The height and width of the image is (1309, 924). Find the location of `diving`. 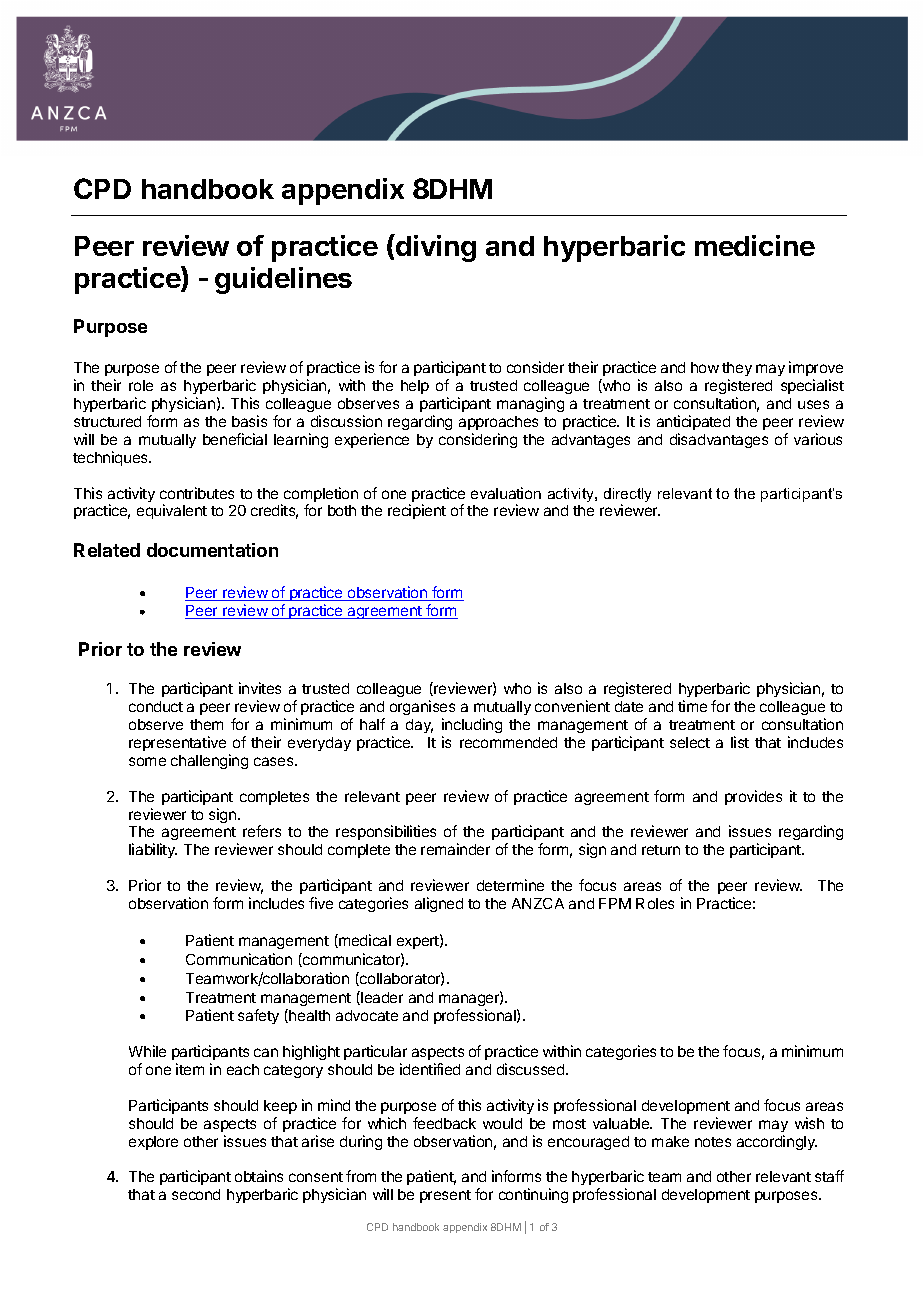

diving is located at coordinates (435, 248).
